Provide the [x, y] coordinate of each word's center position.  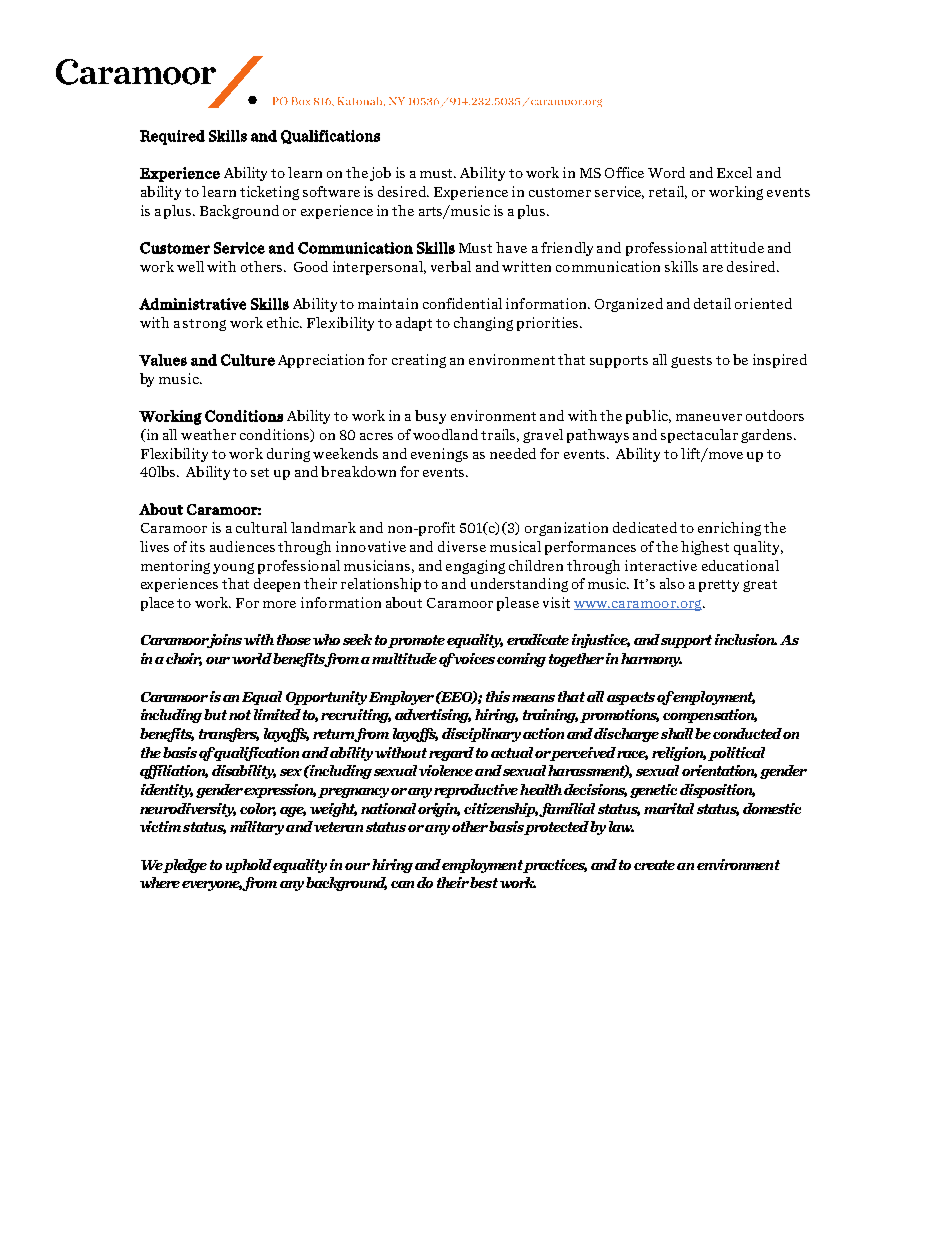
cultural [261, 527]
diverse [462, 546]
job [380, 174]
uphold [250, 866]
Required [172, 137]
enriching [729, 529]
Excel [734, 172]
